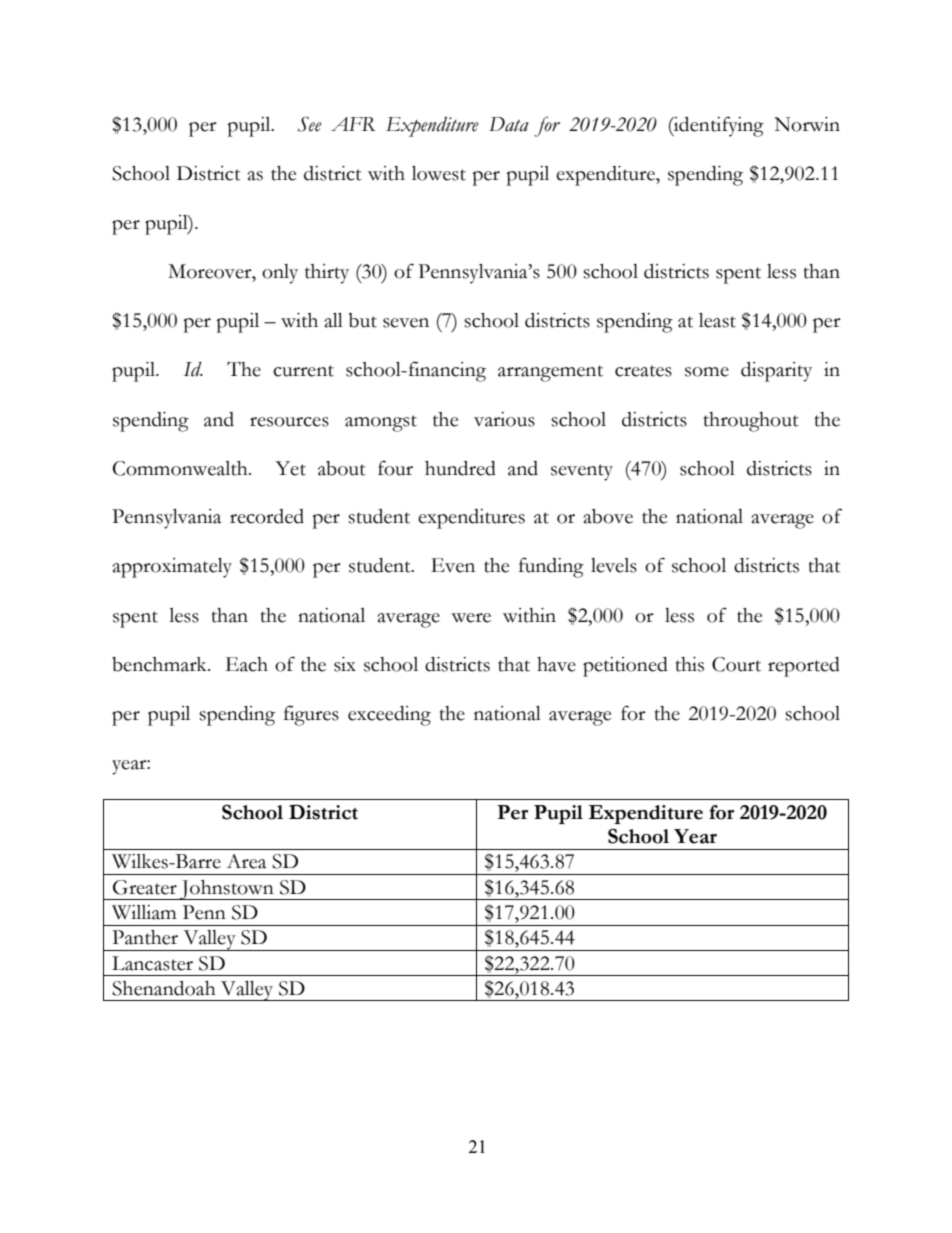 The width and height of the screenshot is (952, 1233). I want to click on figures, so click(311, 715).
